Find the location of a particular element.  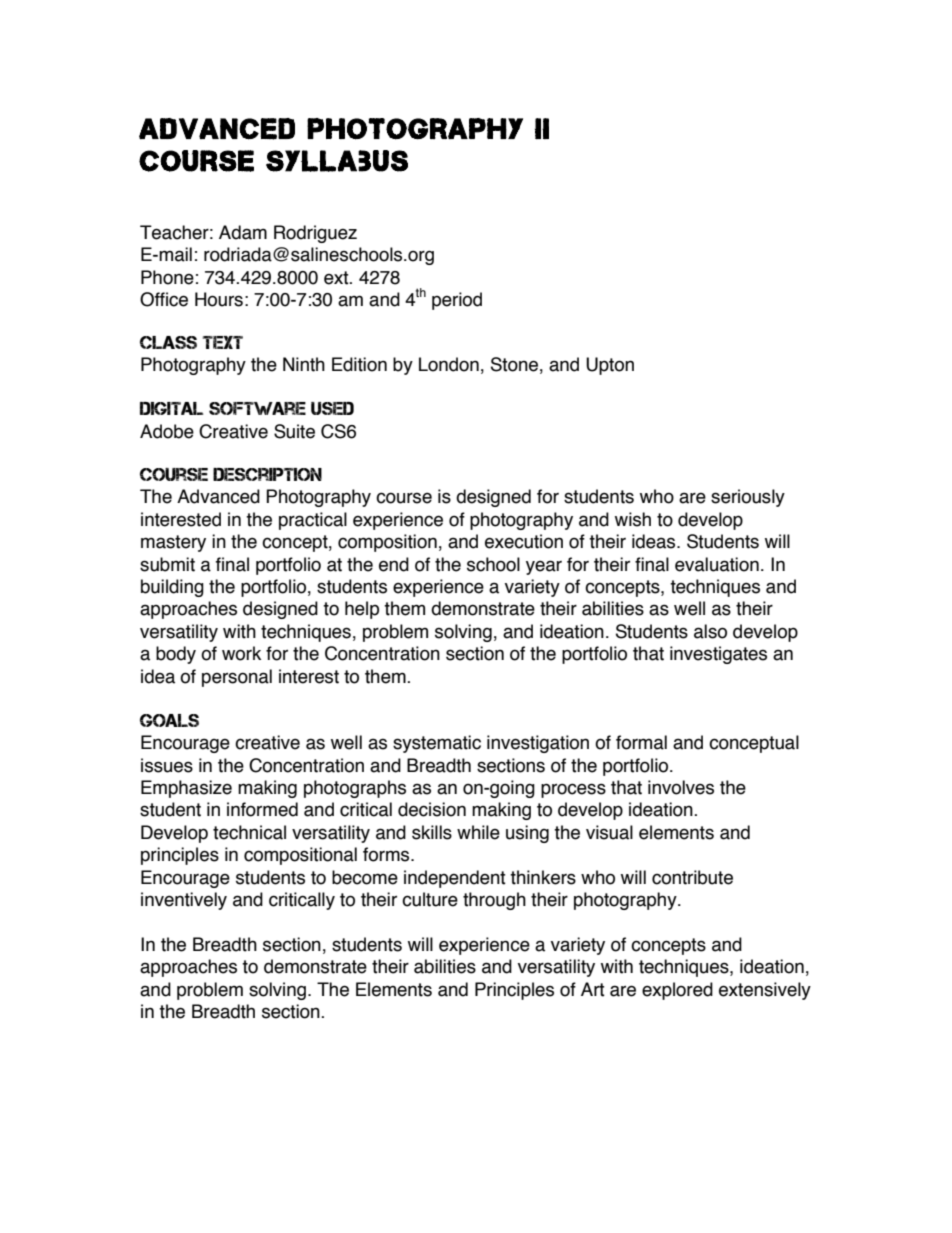

personal is located at coordinates (237, 678).
